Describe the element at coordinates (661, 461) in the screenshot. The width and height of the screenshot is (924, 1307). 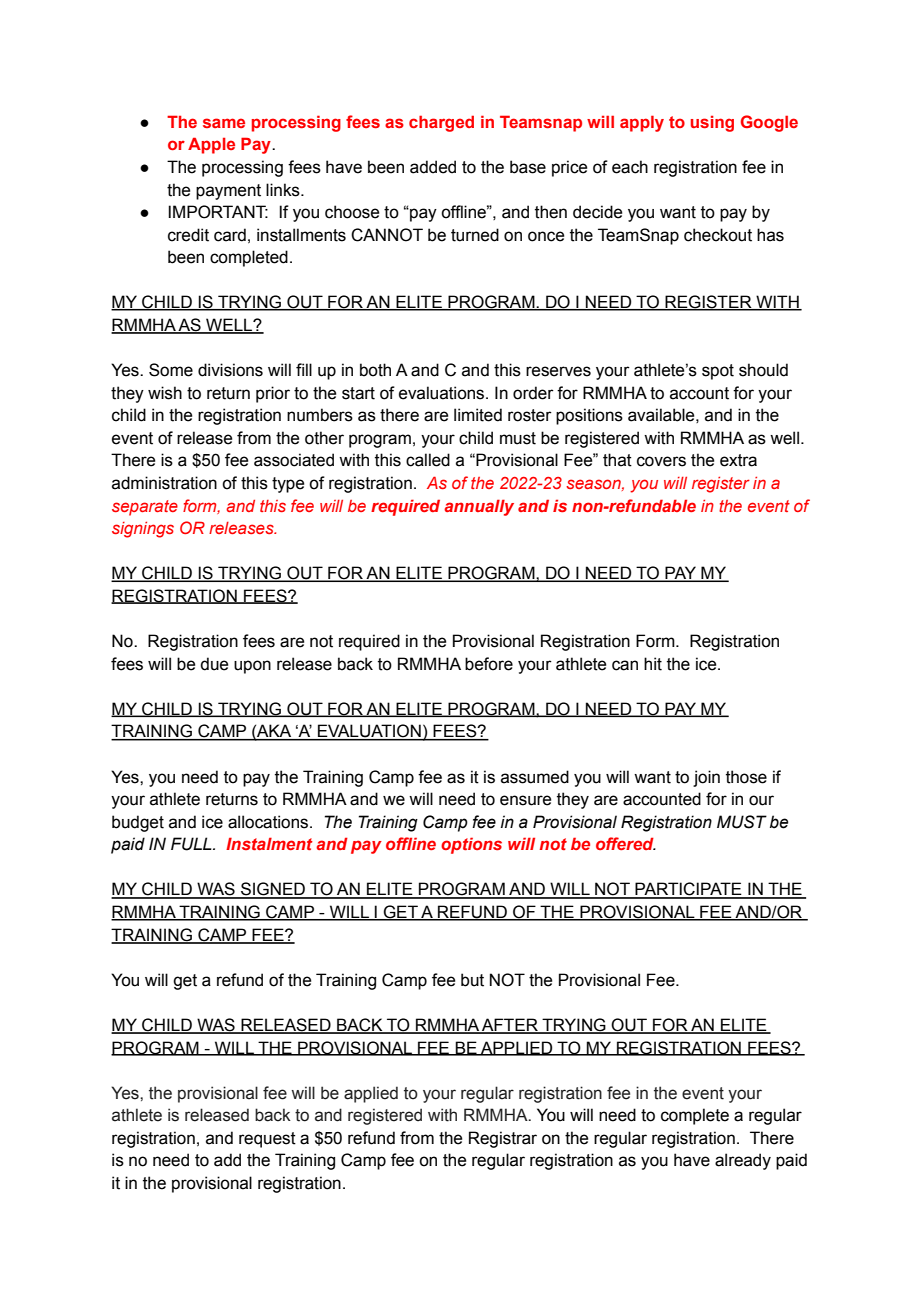
I see `covers` at that location.
